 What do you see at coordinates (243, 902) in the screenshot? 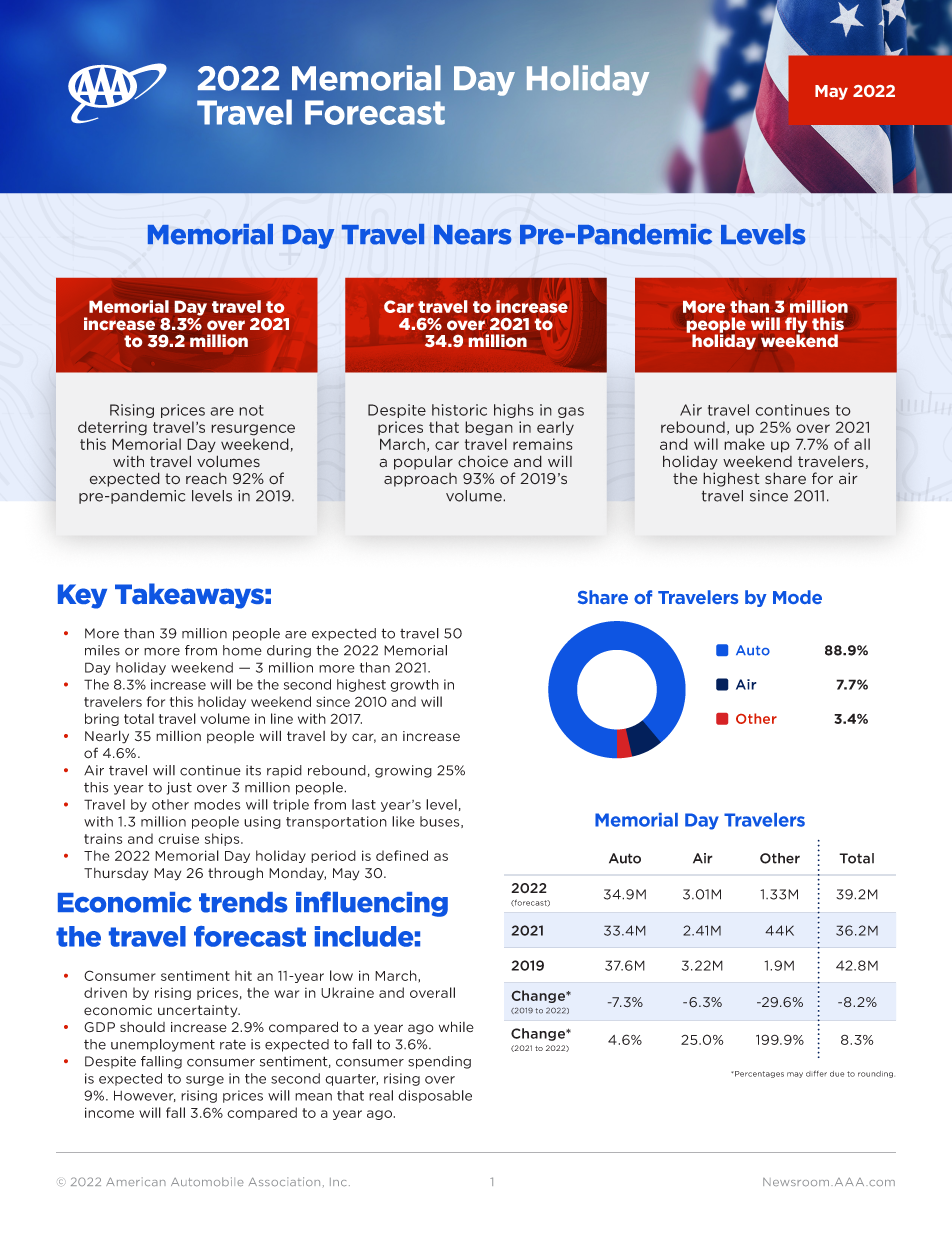
I see `trends` at bounding box center [243, 902].
